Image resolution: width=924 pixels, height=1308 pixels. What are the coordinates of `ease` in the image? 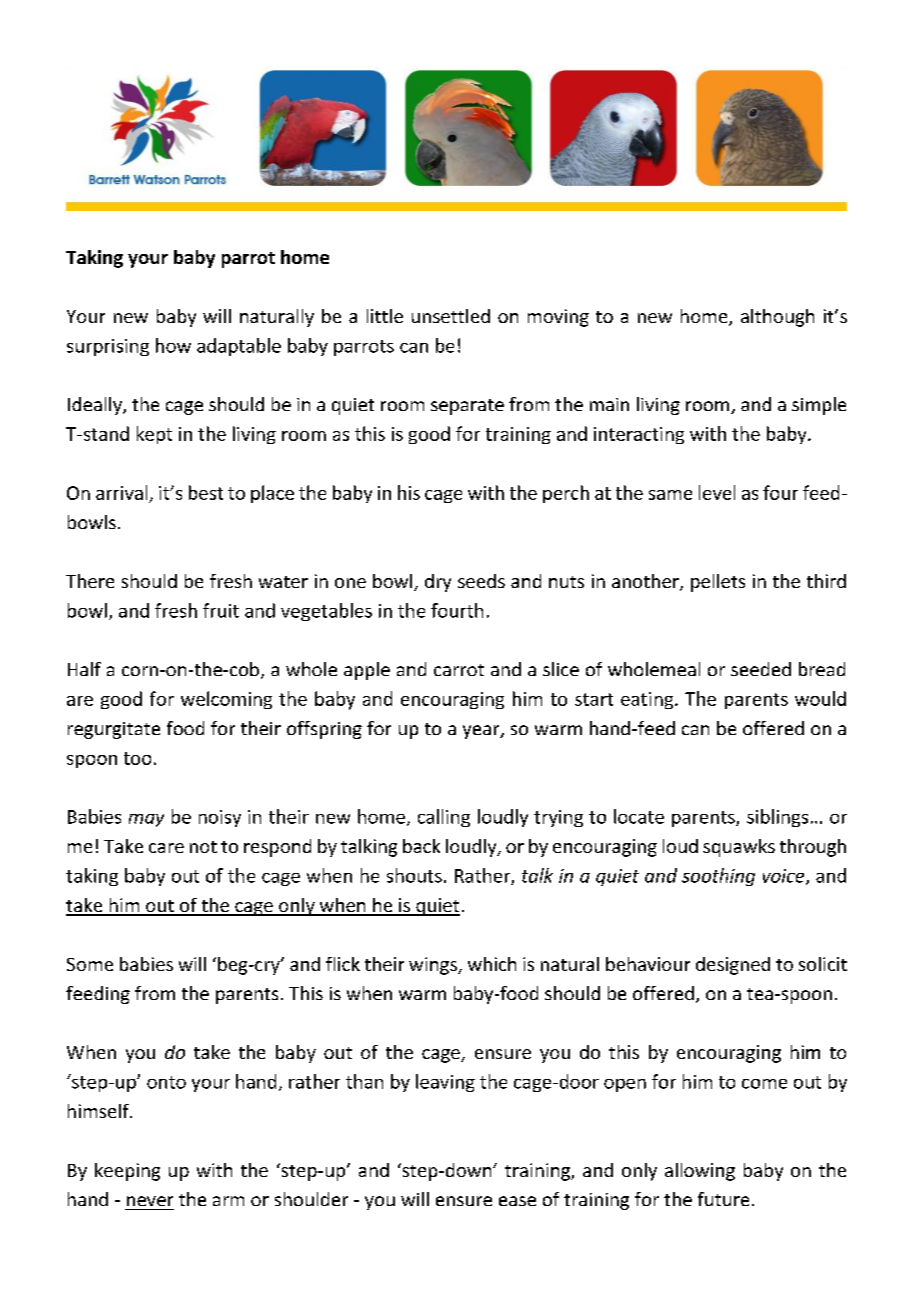 It's located at (517, 1201).
